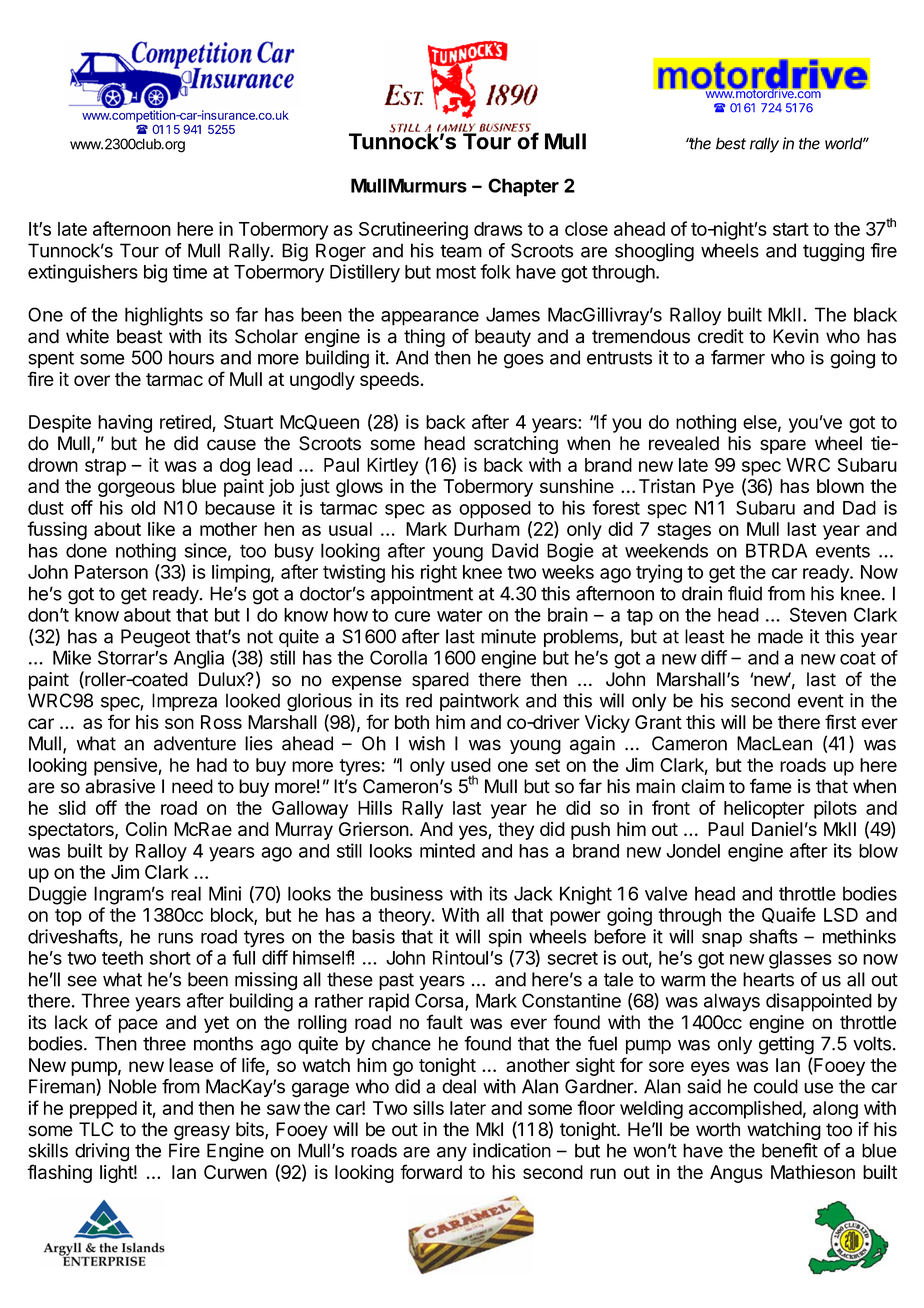 The width and height of the document is (924, 1308). Describe the element at coordinates (523, 187) in the document. I see `Chapter` at that location.
